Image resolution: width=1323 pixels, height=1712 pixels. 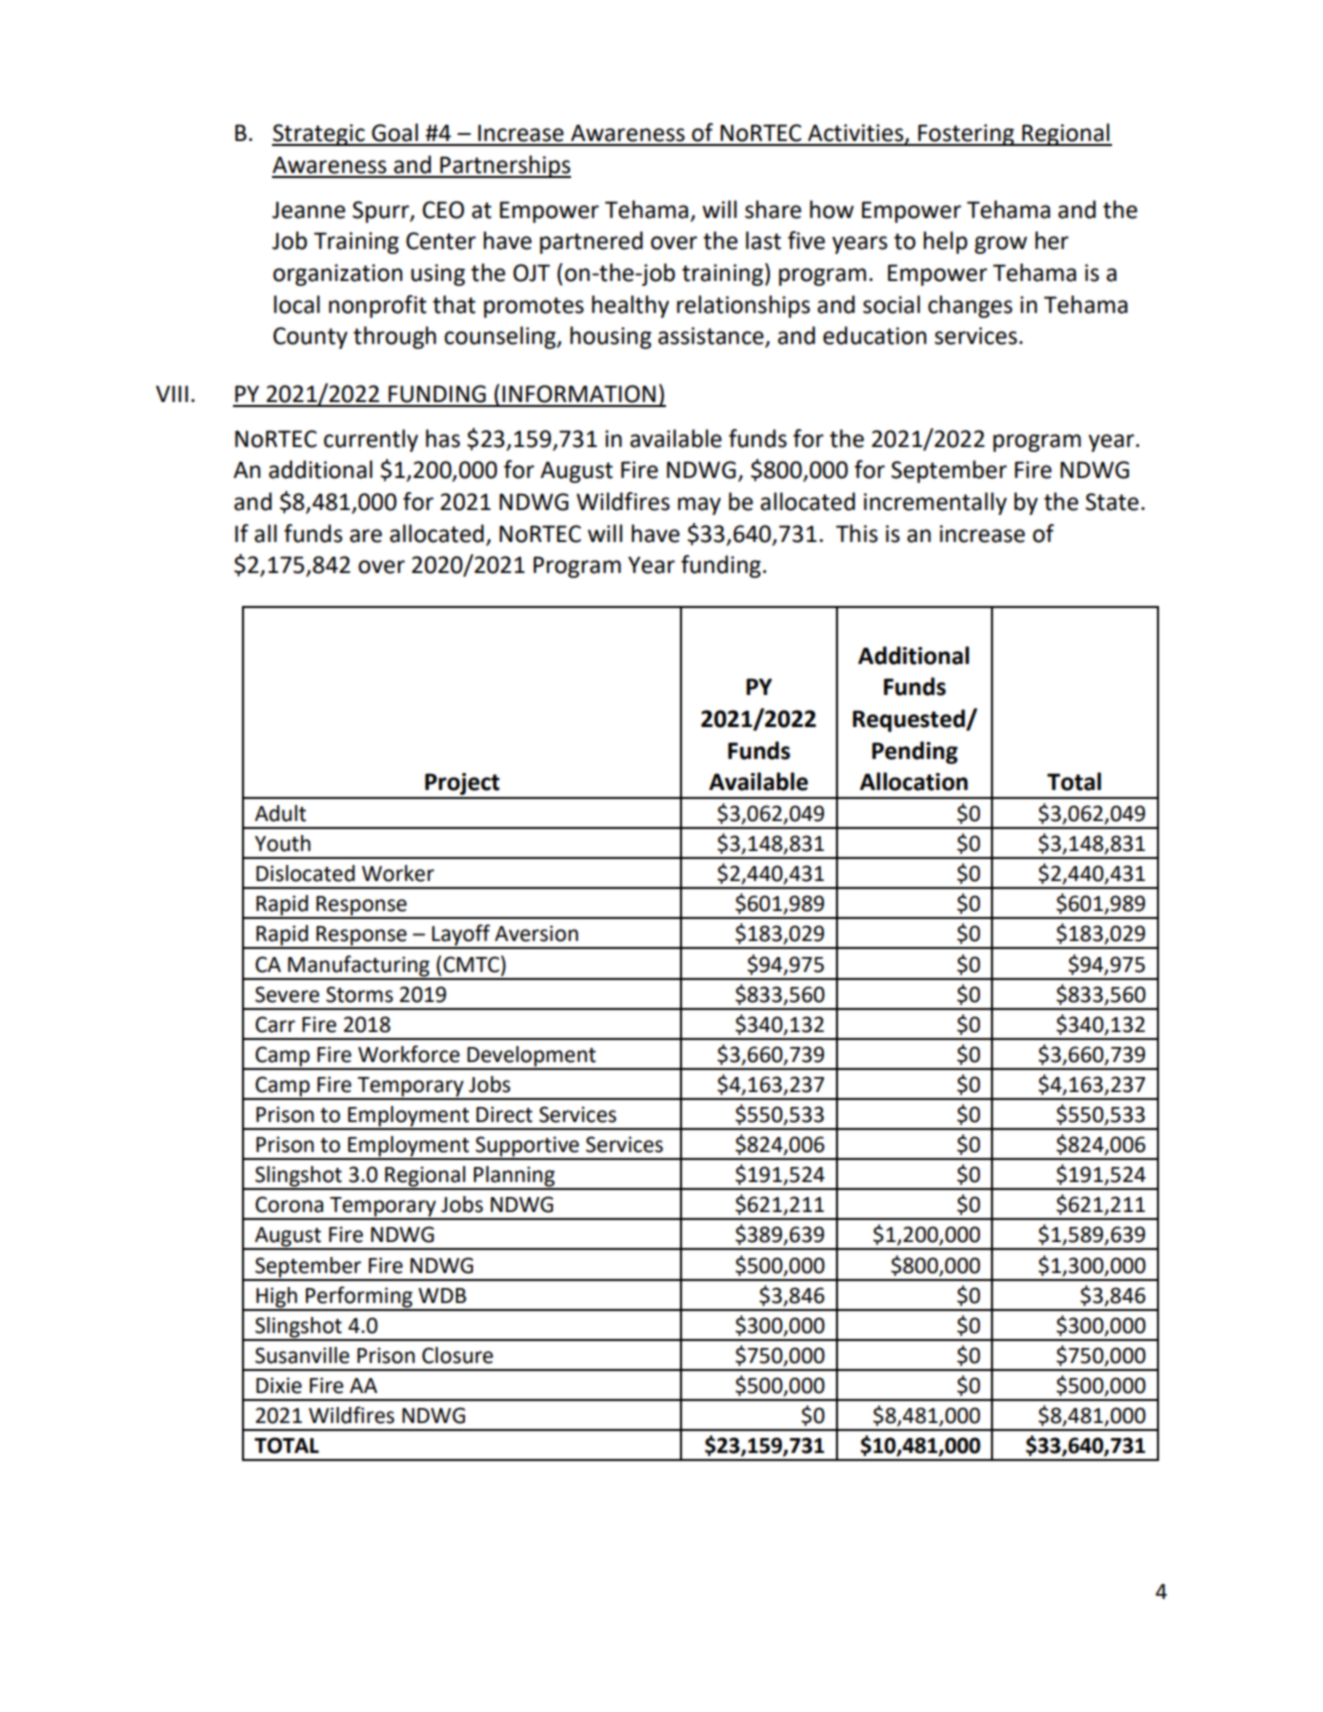 What do you see at coordinates (914, 781) in the page?
I see `Allocation` at bounding box center [914, 781].
